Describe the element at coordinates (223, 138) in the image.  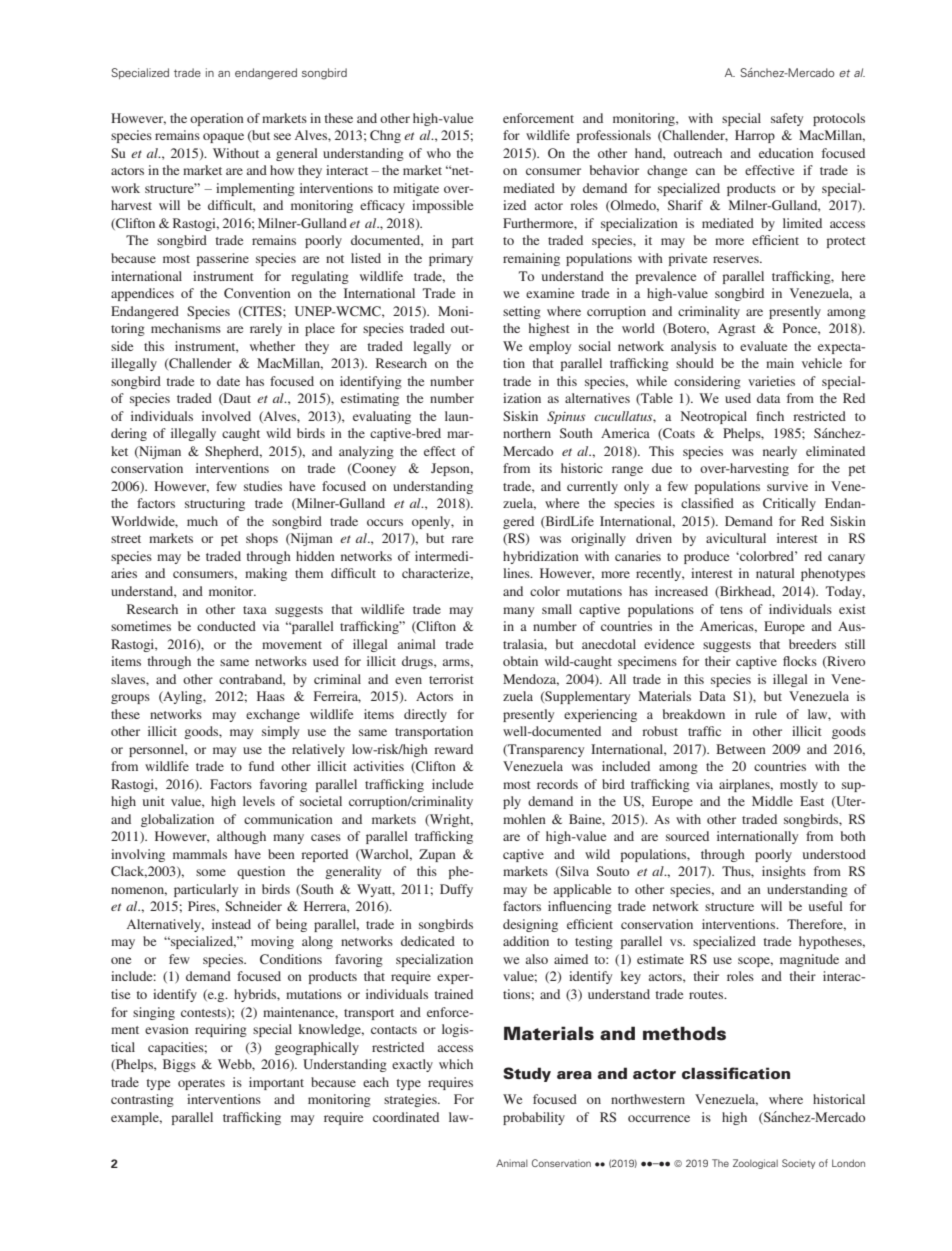
I see `opaque` at that location.
